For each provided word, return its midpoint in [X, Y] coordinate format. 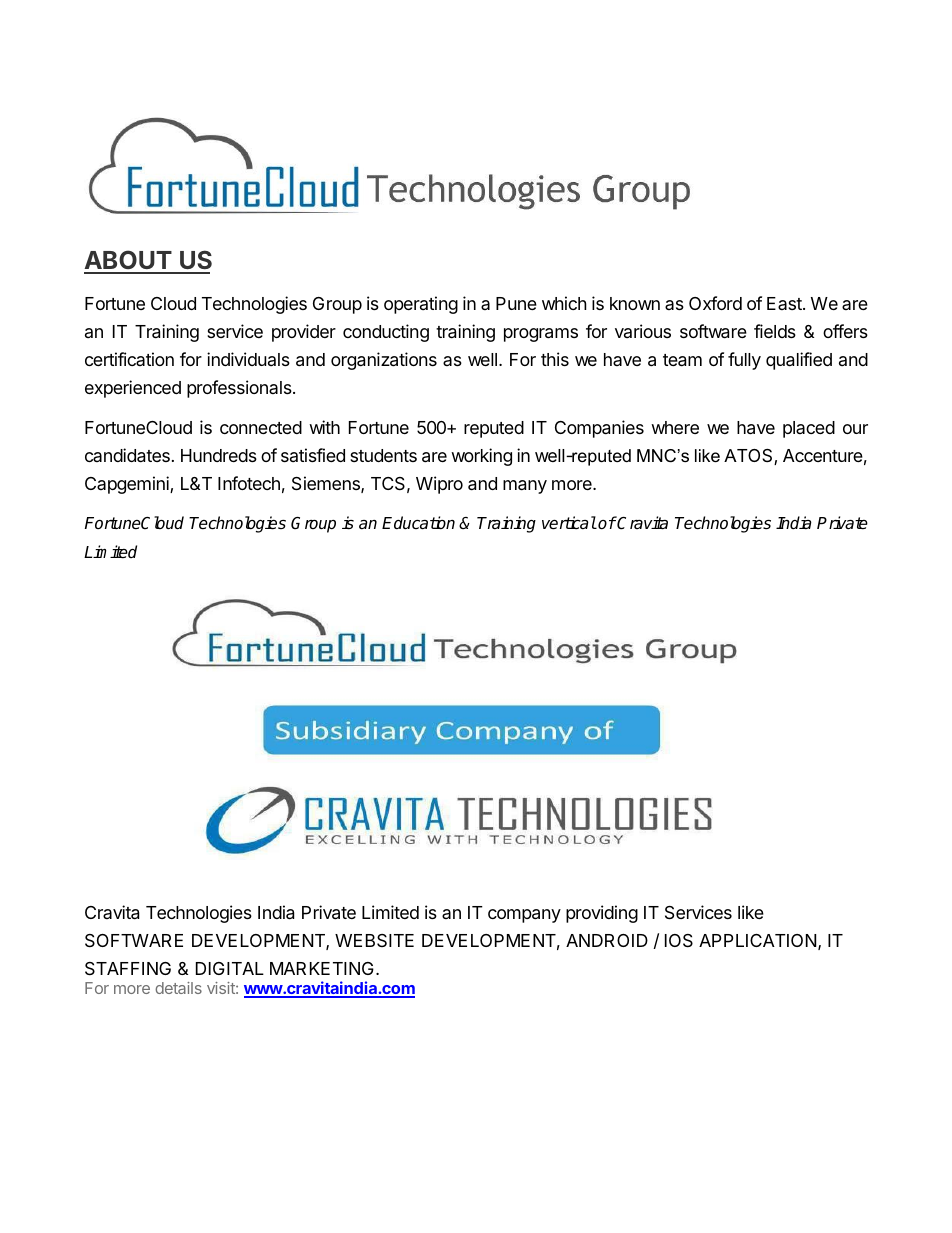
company [524, 916]
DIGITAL [230, 968]
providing [602, 914]
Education [418, 523]
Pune [516, 303]
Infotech [249, 483]
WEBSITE [374, 940]
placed [809, 429]
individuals [248, 359]
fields [775, 331]
